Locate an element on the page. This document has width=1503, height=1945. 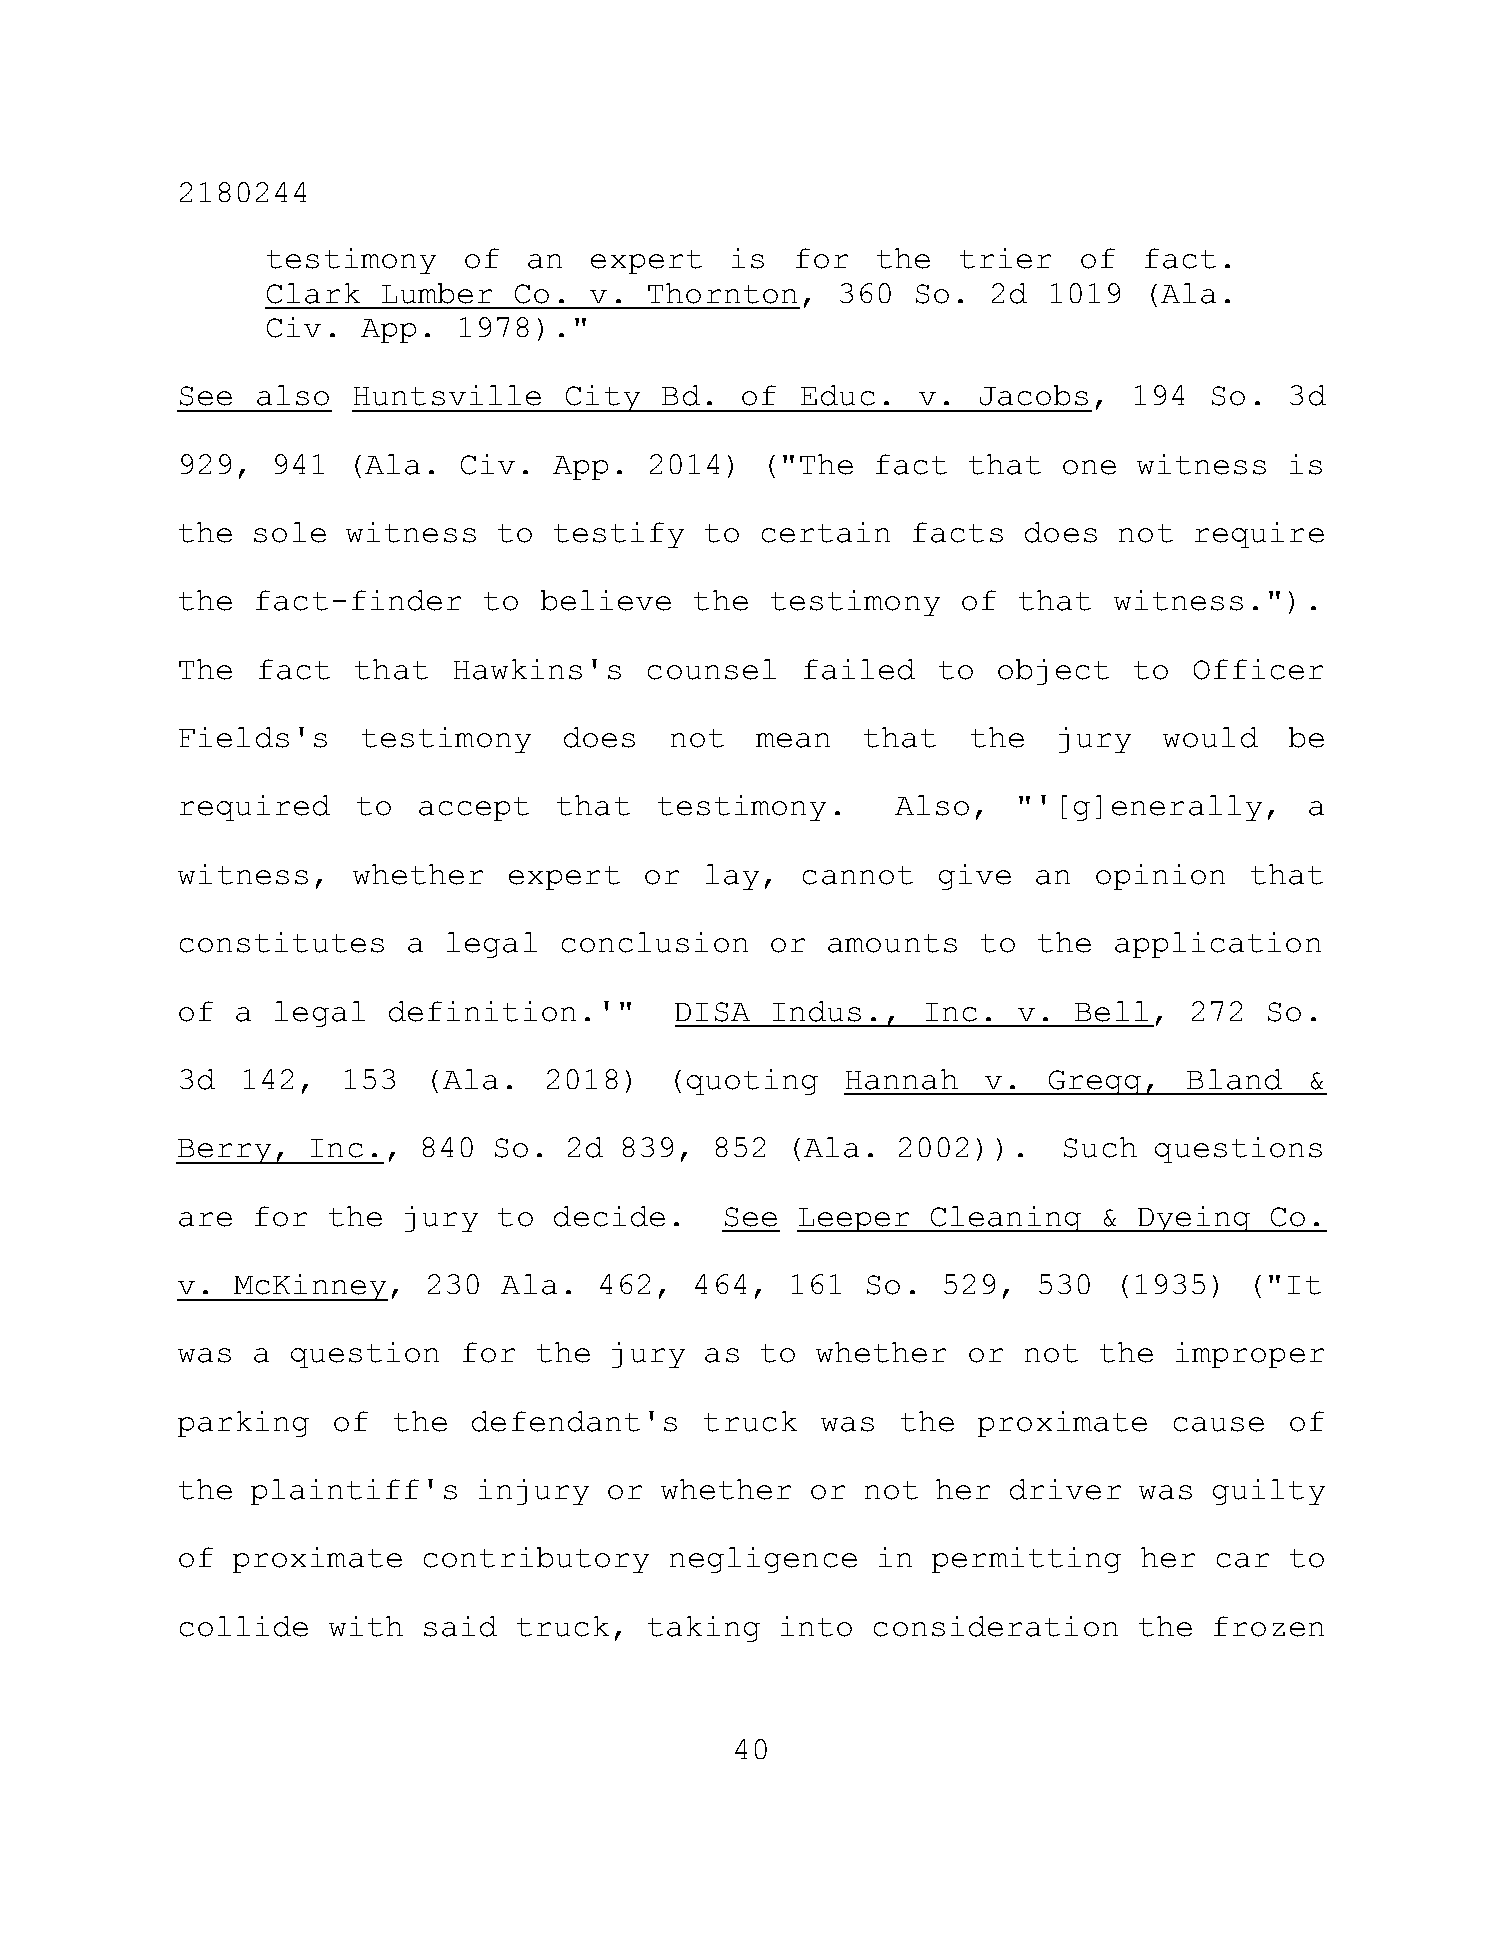
are is located at coordinates (205, 1219).
